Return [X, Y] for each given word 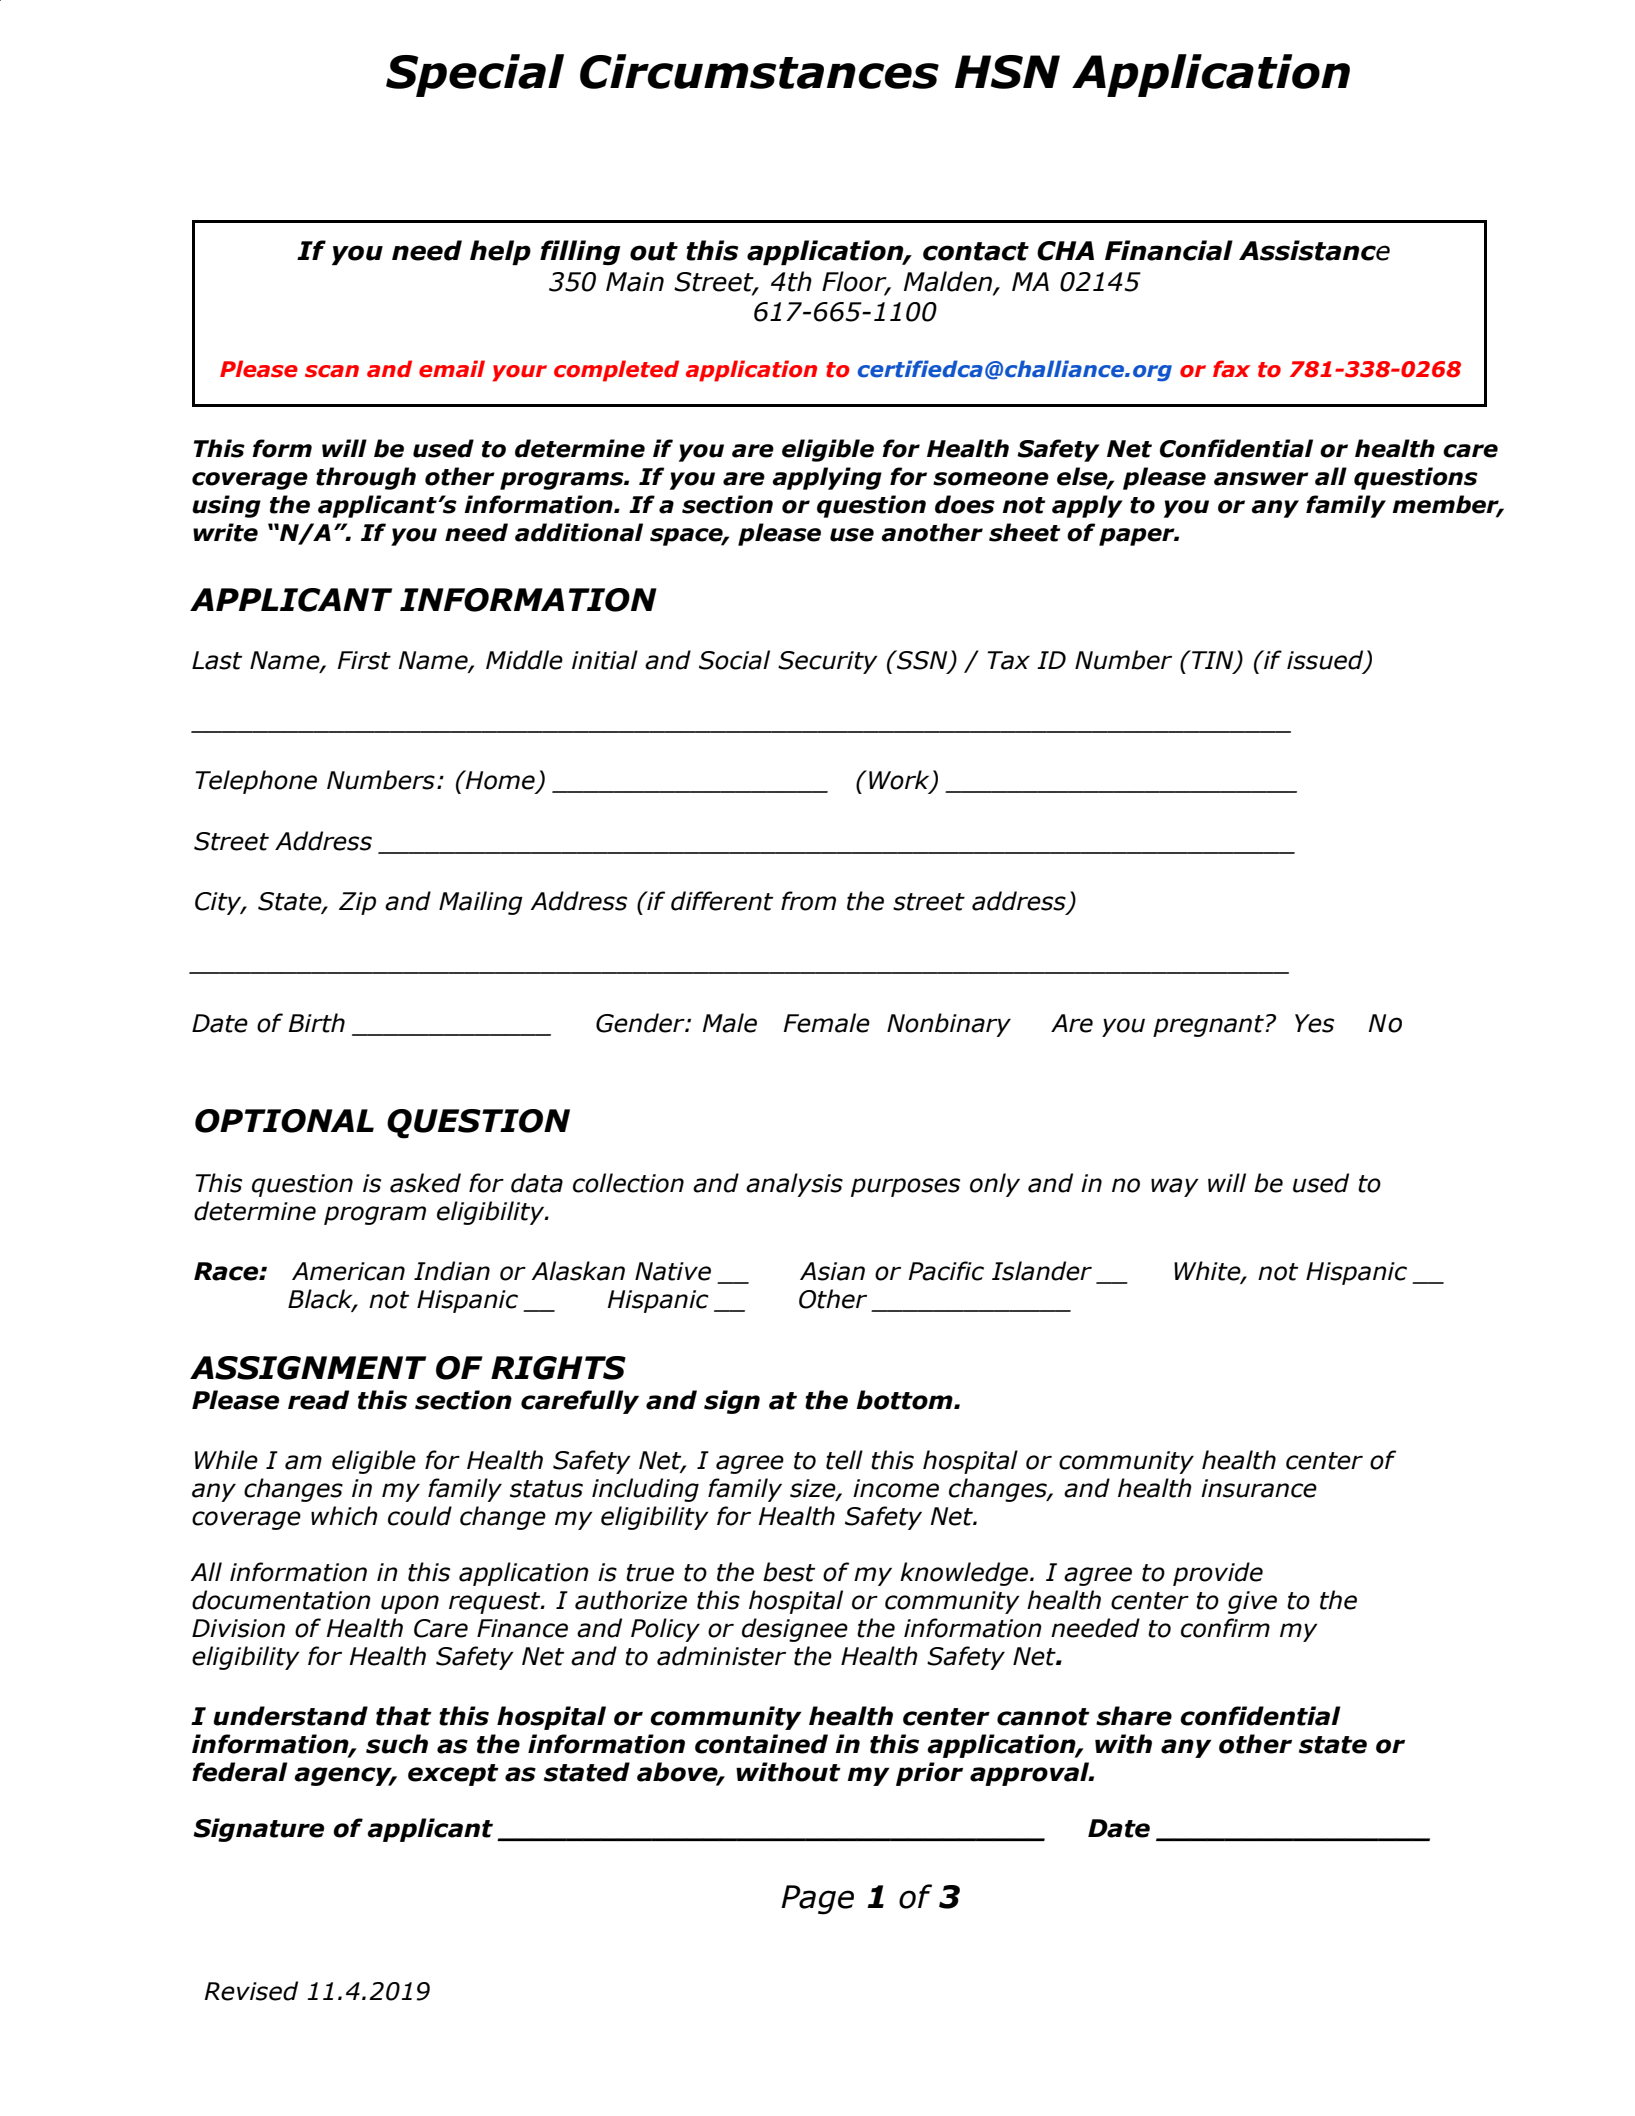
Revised [251, 1991]
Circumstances [759, 71]
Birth [317, 1023]
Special [475, 75]
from [808, 901]
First [364, 660]
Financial [1169, 250]
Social [734, 660]
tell [844, 1460]
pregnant [1208, 1026]
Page [817, 1900]
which [344, 1516]
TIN [1213, 661]
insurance [1259, 1488]
